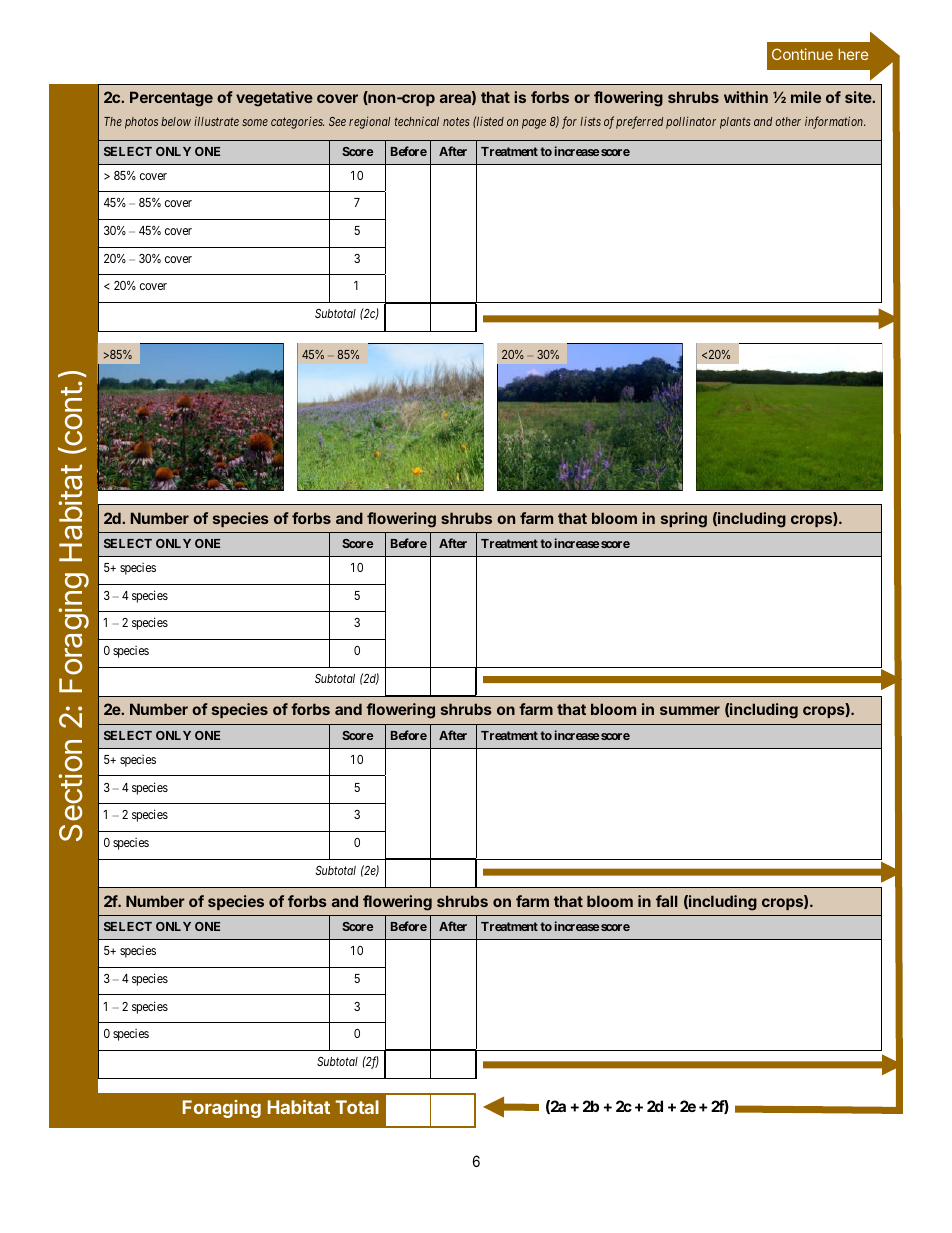 The width and height of the screenshot is (952, 1233). Describe the element at coordinates (690, 710) in the screenshot. I see `summer` at that location.
